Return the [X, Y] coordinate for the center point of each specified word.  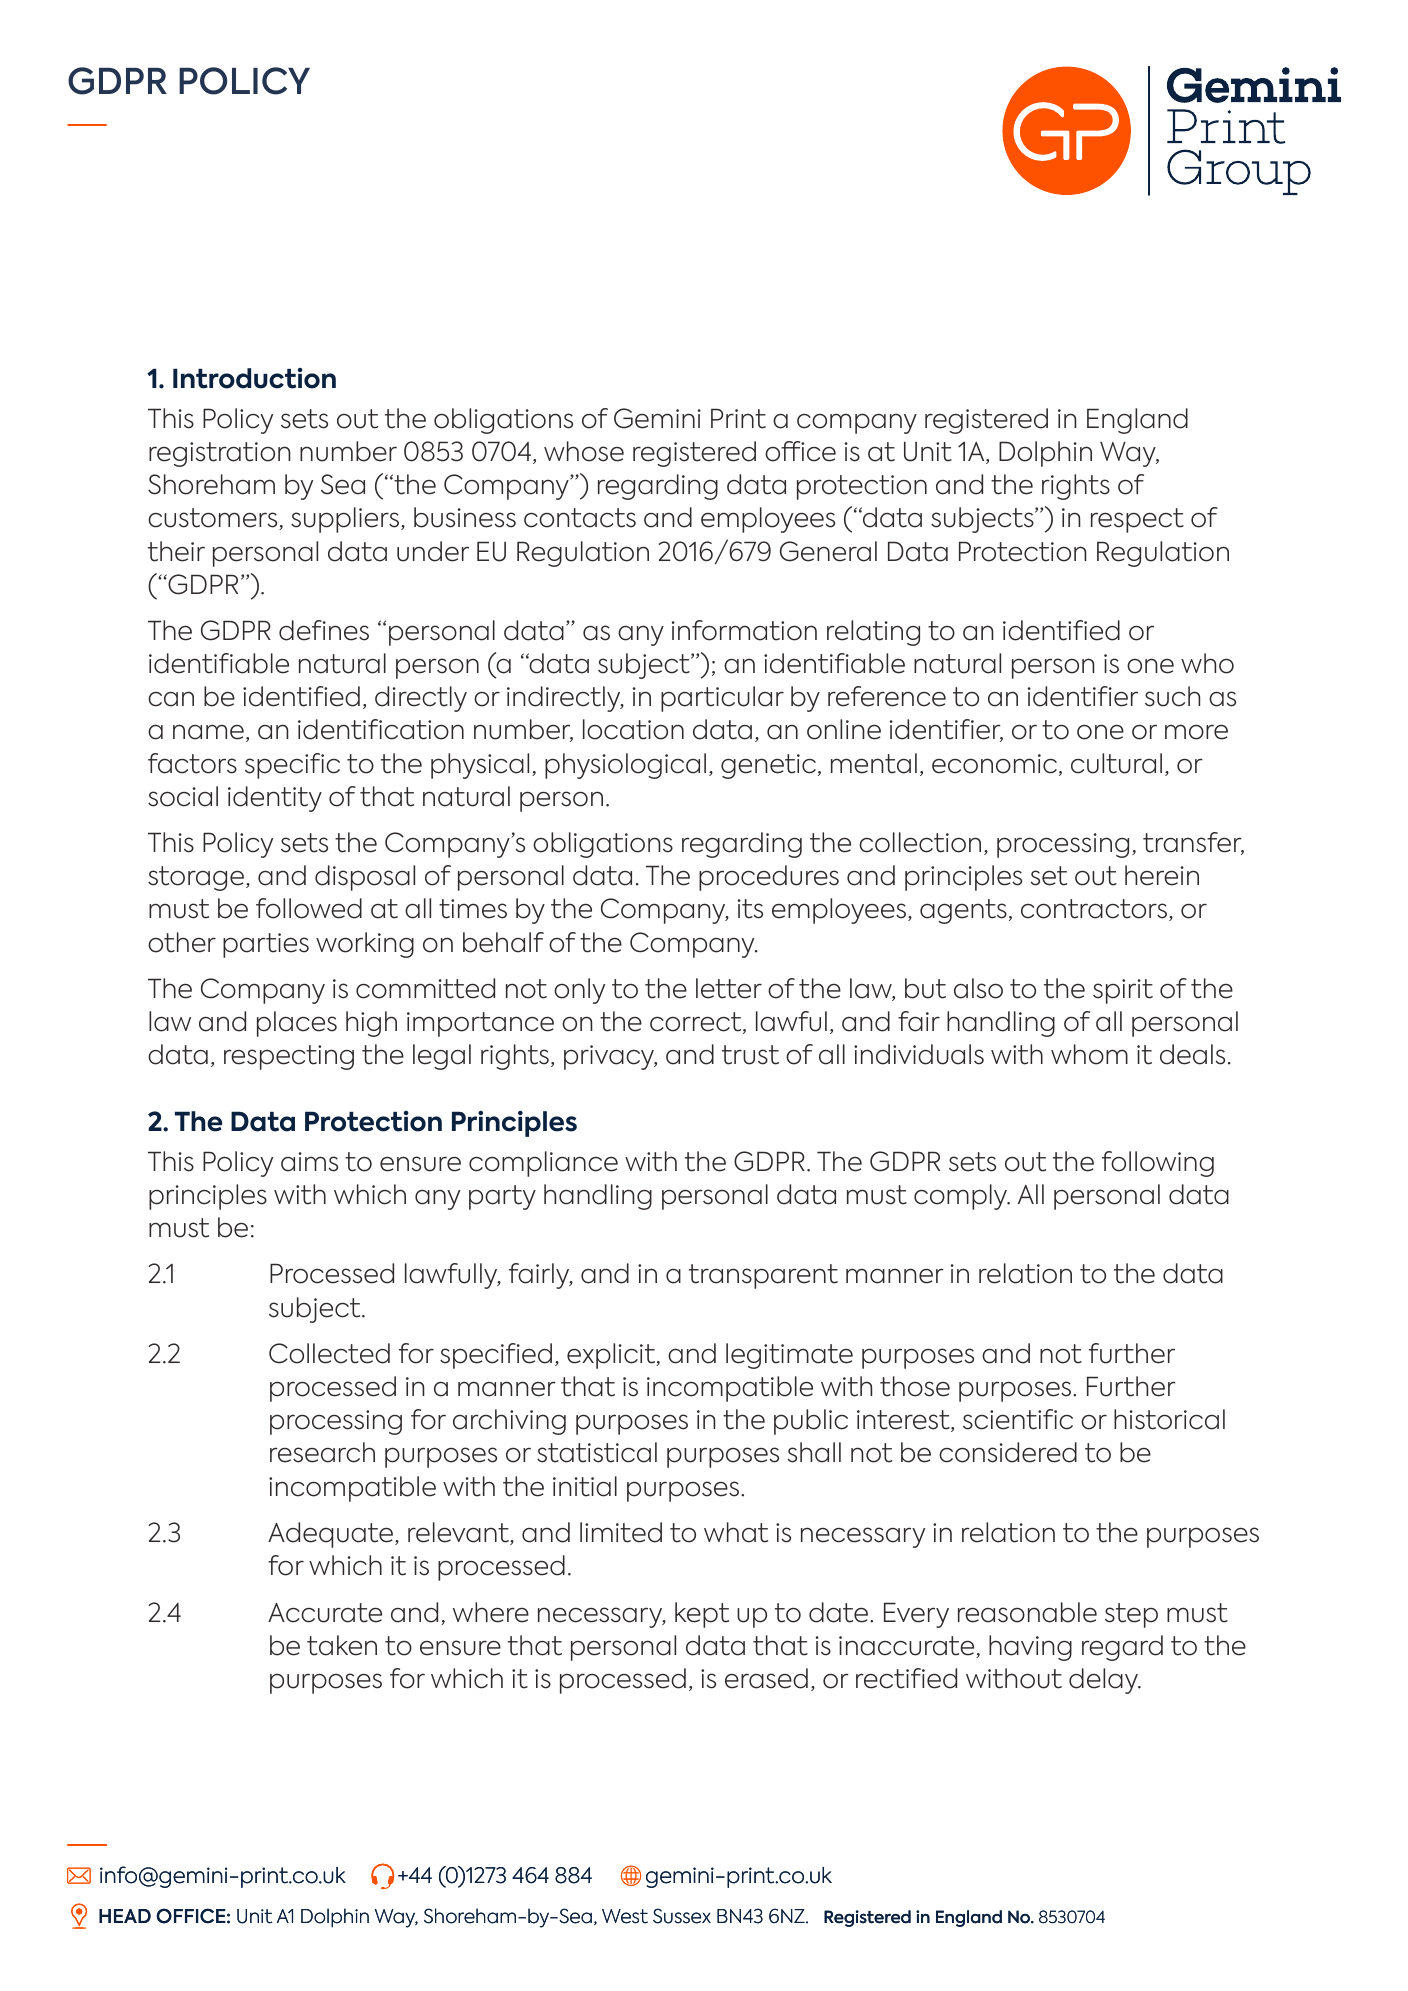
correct [697, 1023]
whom [1089, 1054]
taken [342, 1645]
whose [584, 451]
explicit [612, 1356]
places [297, 1024]
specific [292, 766]
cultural [1116, 763]
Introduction [254, 378]
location [633, 729]
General [828, 551]
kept [702, 1615]
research [322, 1452]
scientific [1018, 1419]
